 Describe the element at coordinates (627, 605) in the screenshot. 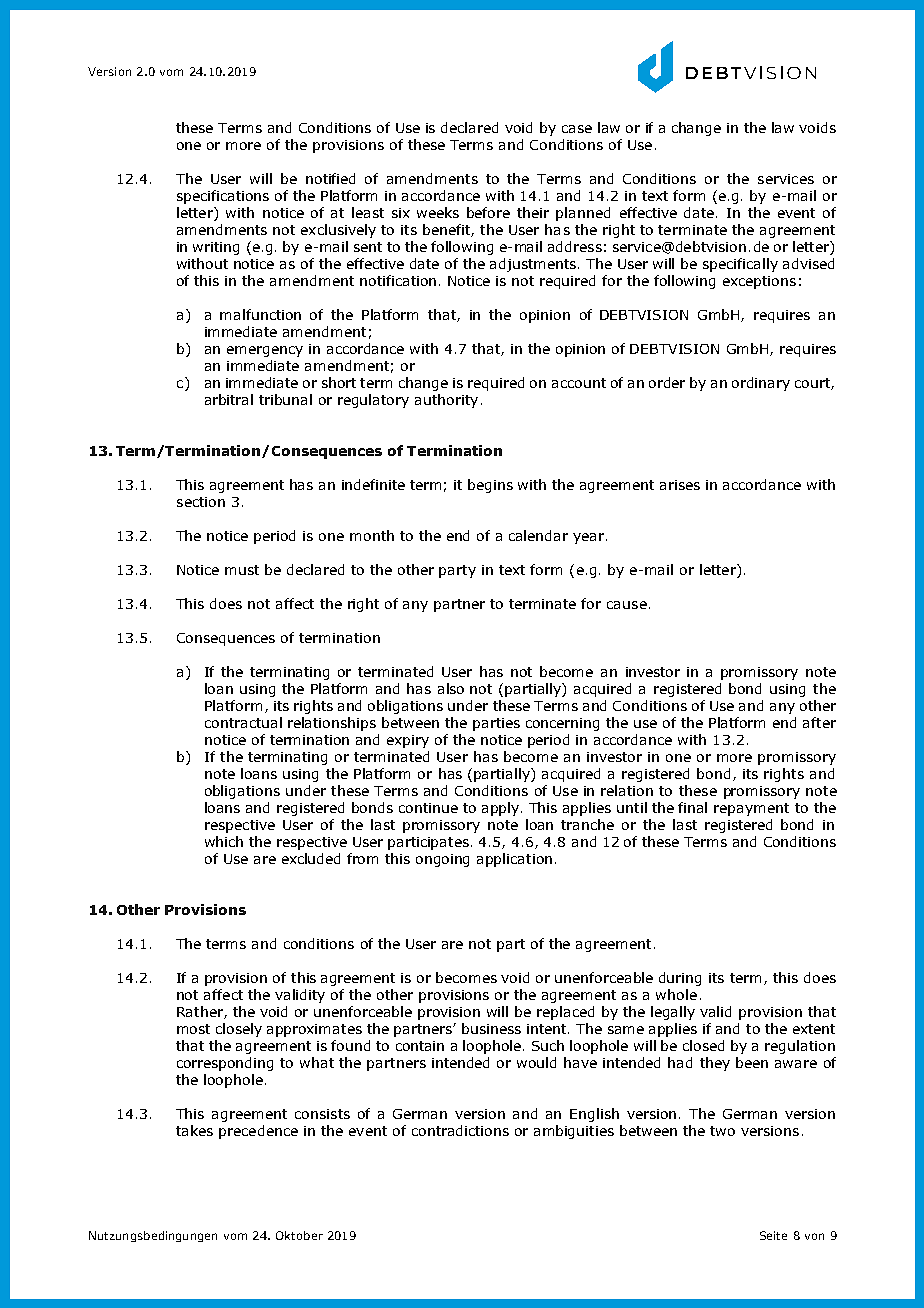

I see `cause` at that location.
